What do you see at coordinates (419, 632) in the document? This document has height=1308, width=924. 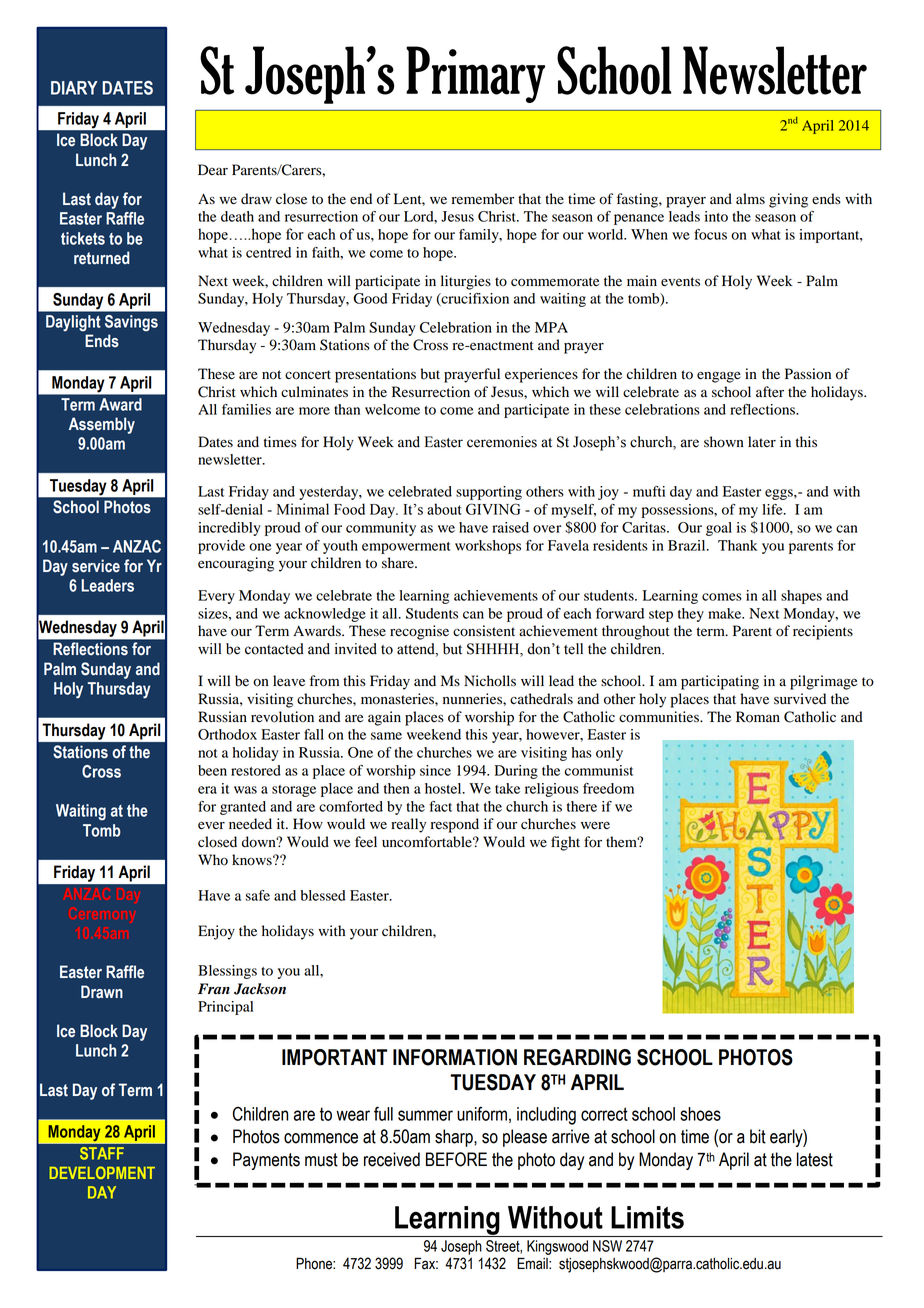 I see `recognise` at bounding box center [419, 632].
